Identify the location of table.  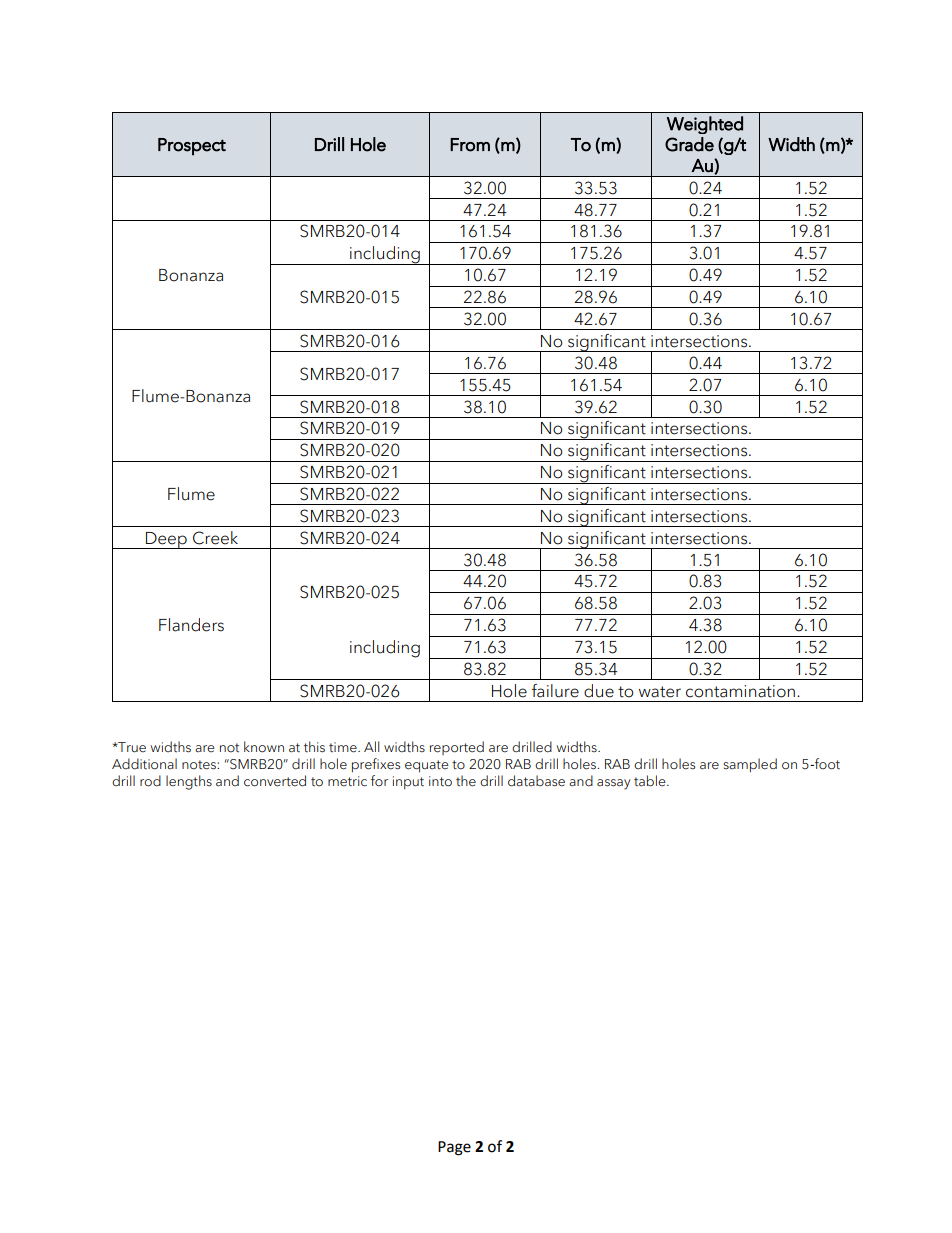
(651, 781).
